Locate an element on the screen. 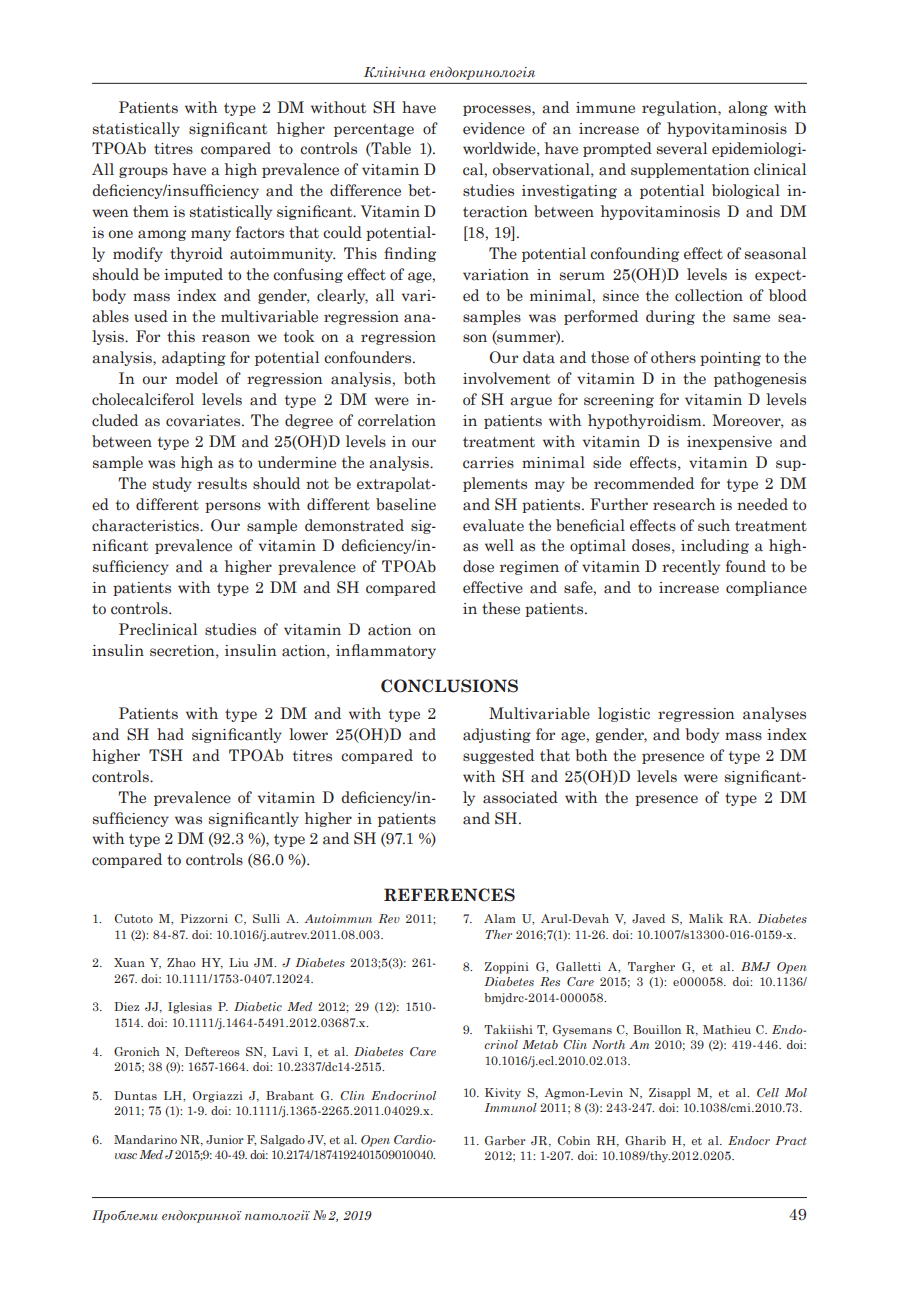  Junior is located at coordinates (225, 1139).
